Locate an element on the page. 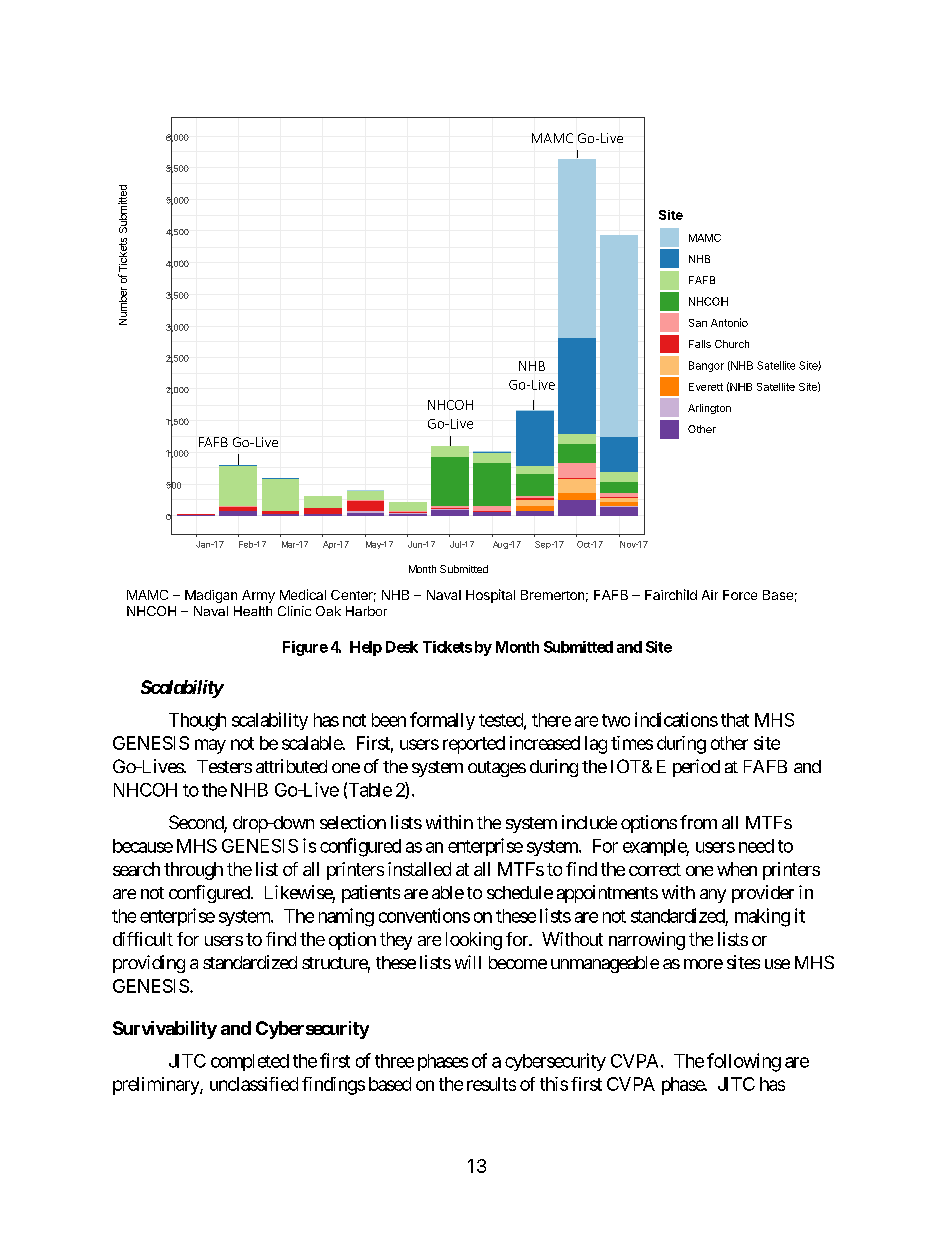 The width and height of the page is (952, 1233). Falls is located at coordinates (700, 344).
